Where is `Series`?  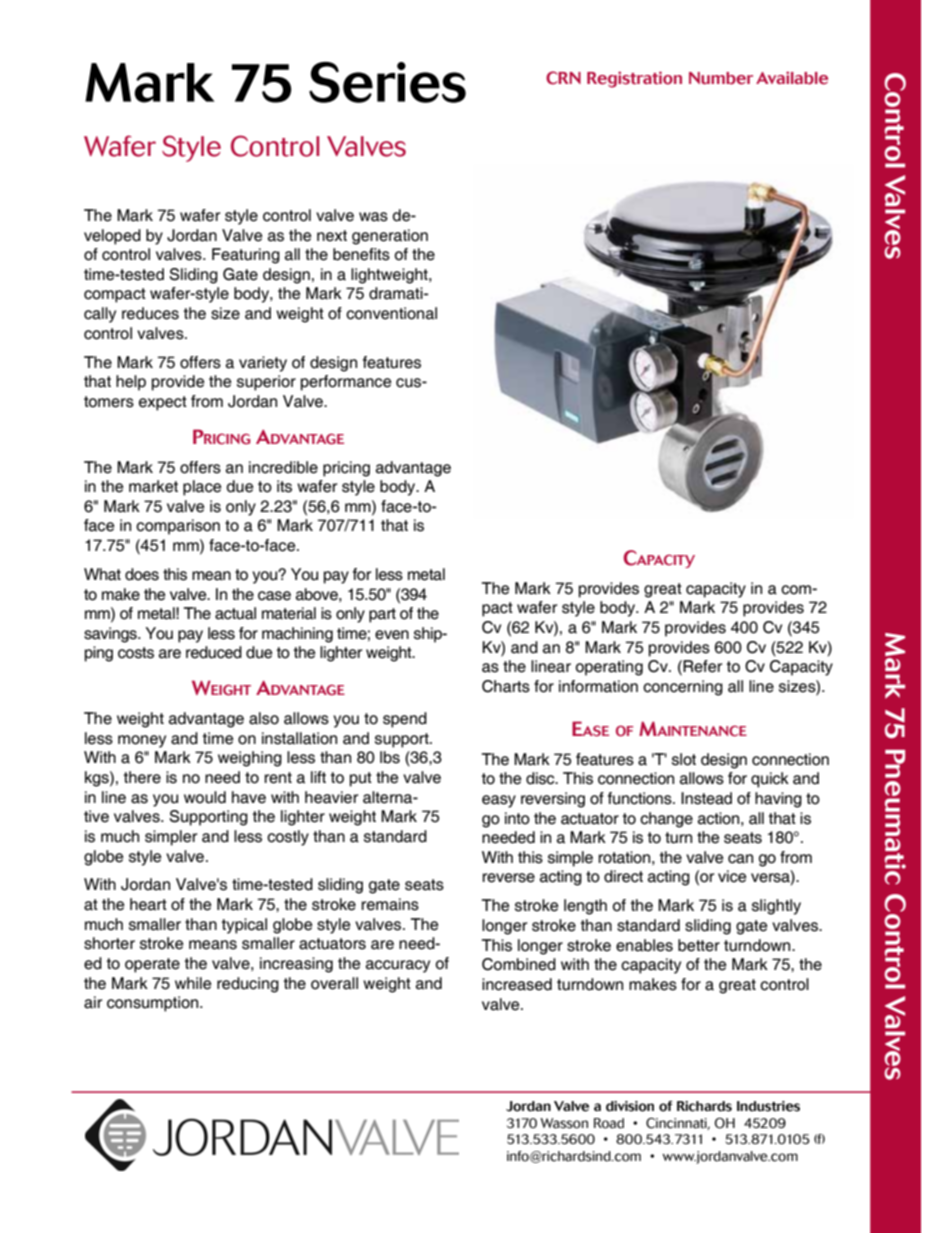 Series is located at coordinates (387, 82).
